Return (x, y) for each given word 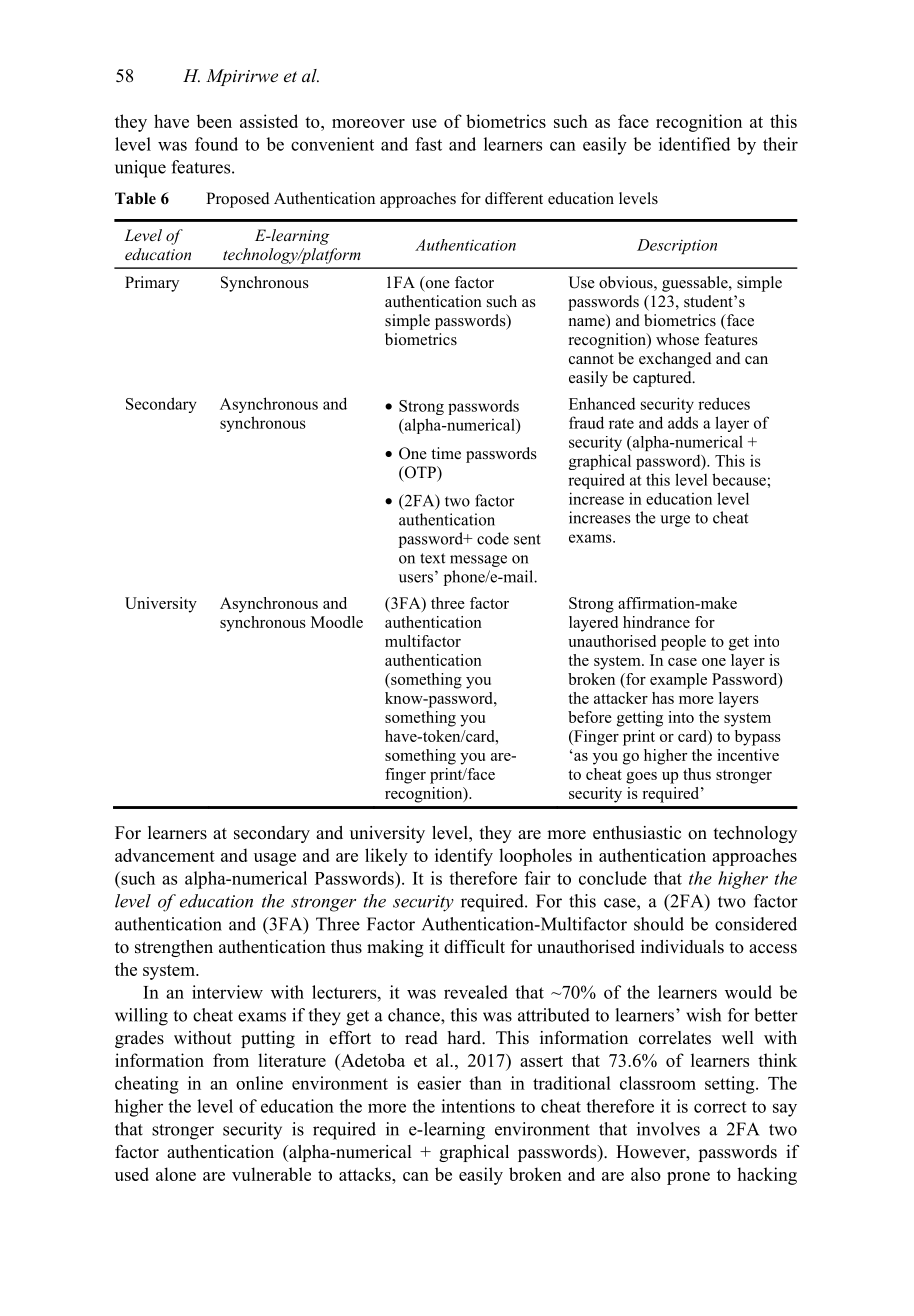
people (683, 643)
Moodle (337, 622)
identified (695, 144)
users (416, 578)
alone (176, 1174)
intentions (478, 1106)
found (216, 144)
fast (428, 144)
